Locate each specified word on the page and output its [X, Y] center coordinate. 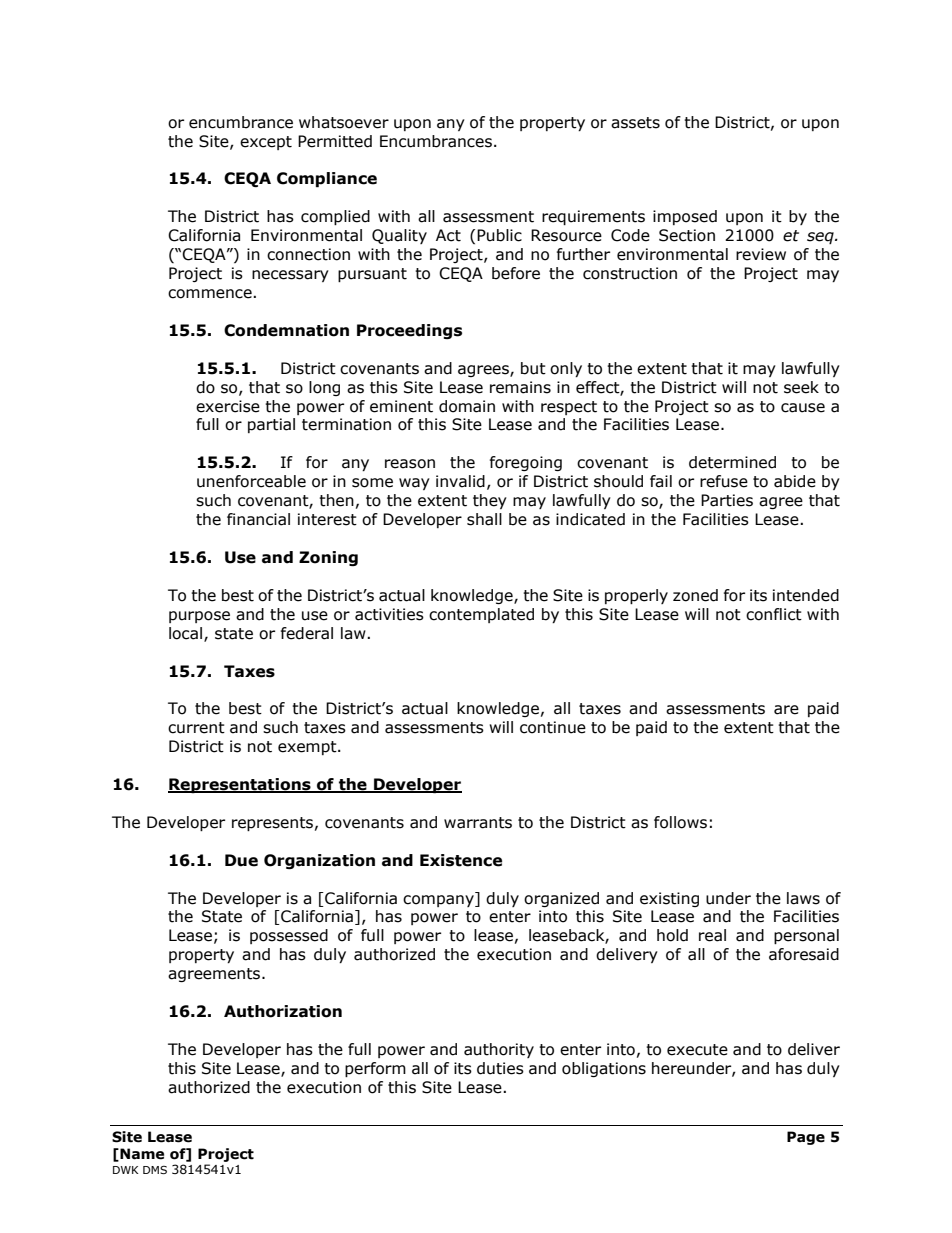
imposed [685, 217]
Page [806, 1138]
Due [241, 860]
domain [467, 406]
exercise [228, 406]
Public [499, 235]
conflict [774, 614]
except [266, 143]
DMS [155, 1169]
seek [801, 387]
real [712, 935]
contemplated [481, 615]
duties [500, 1068]
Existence [461, 860]
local [187, 634]
